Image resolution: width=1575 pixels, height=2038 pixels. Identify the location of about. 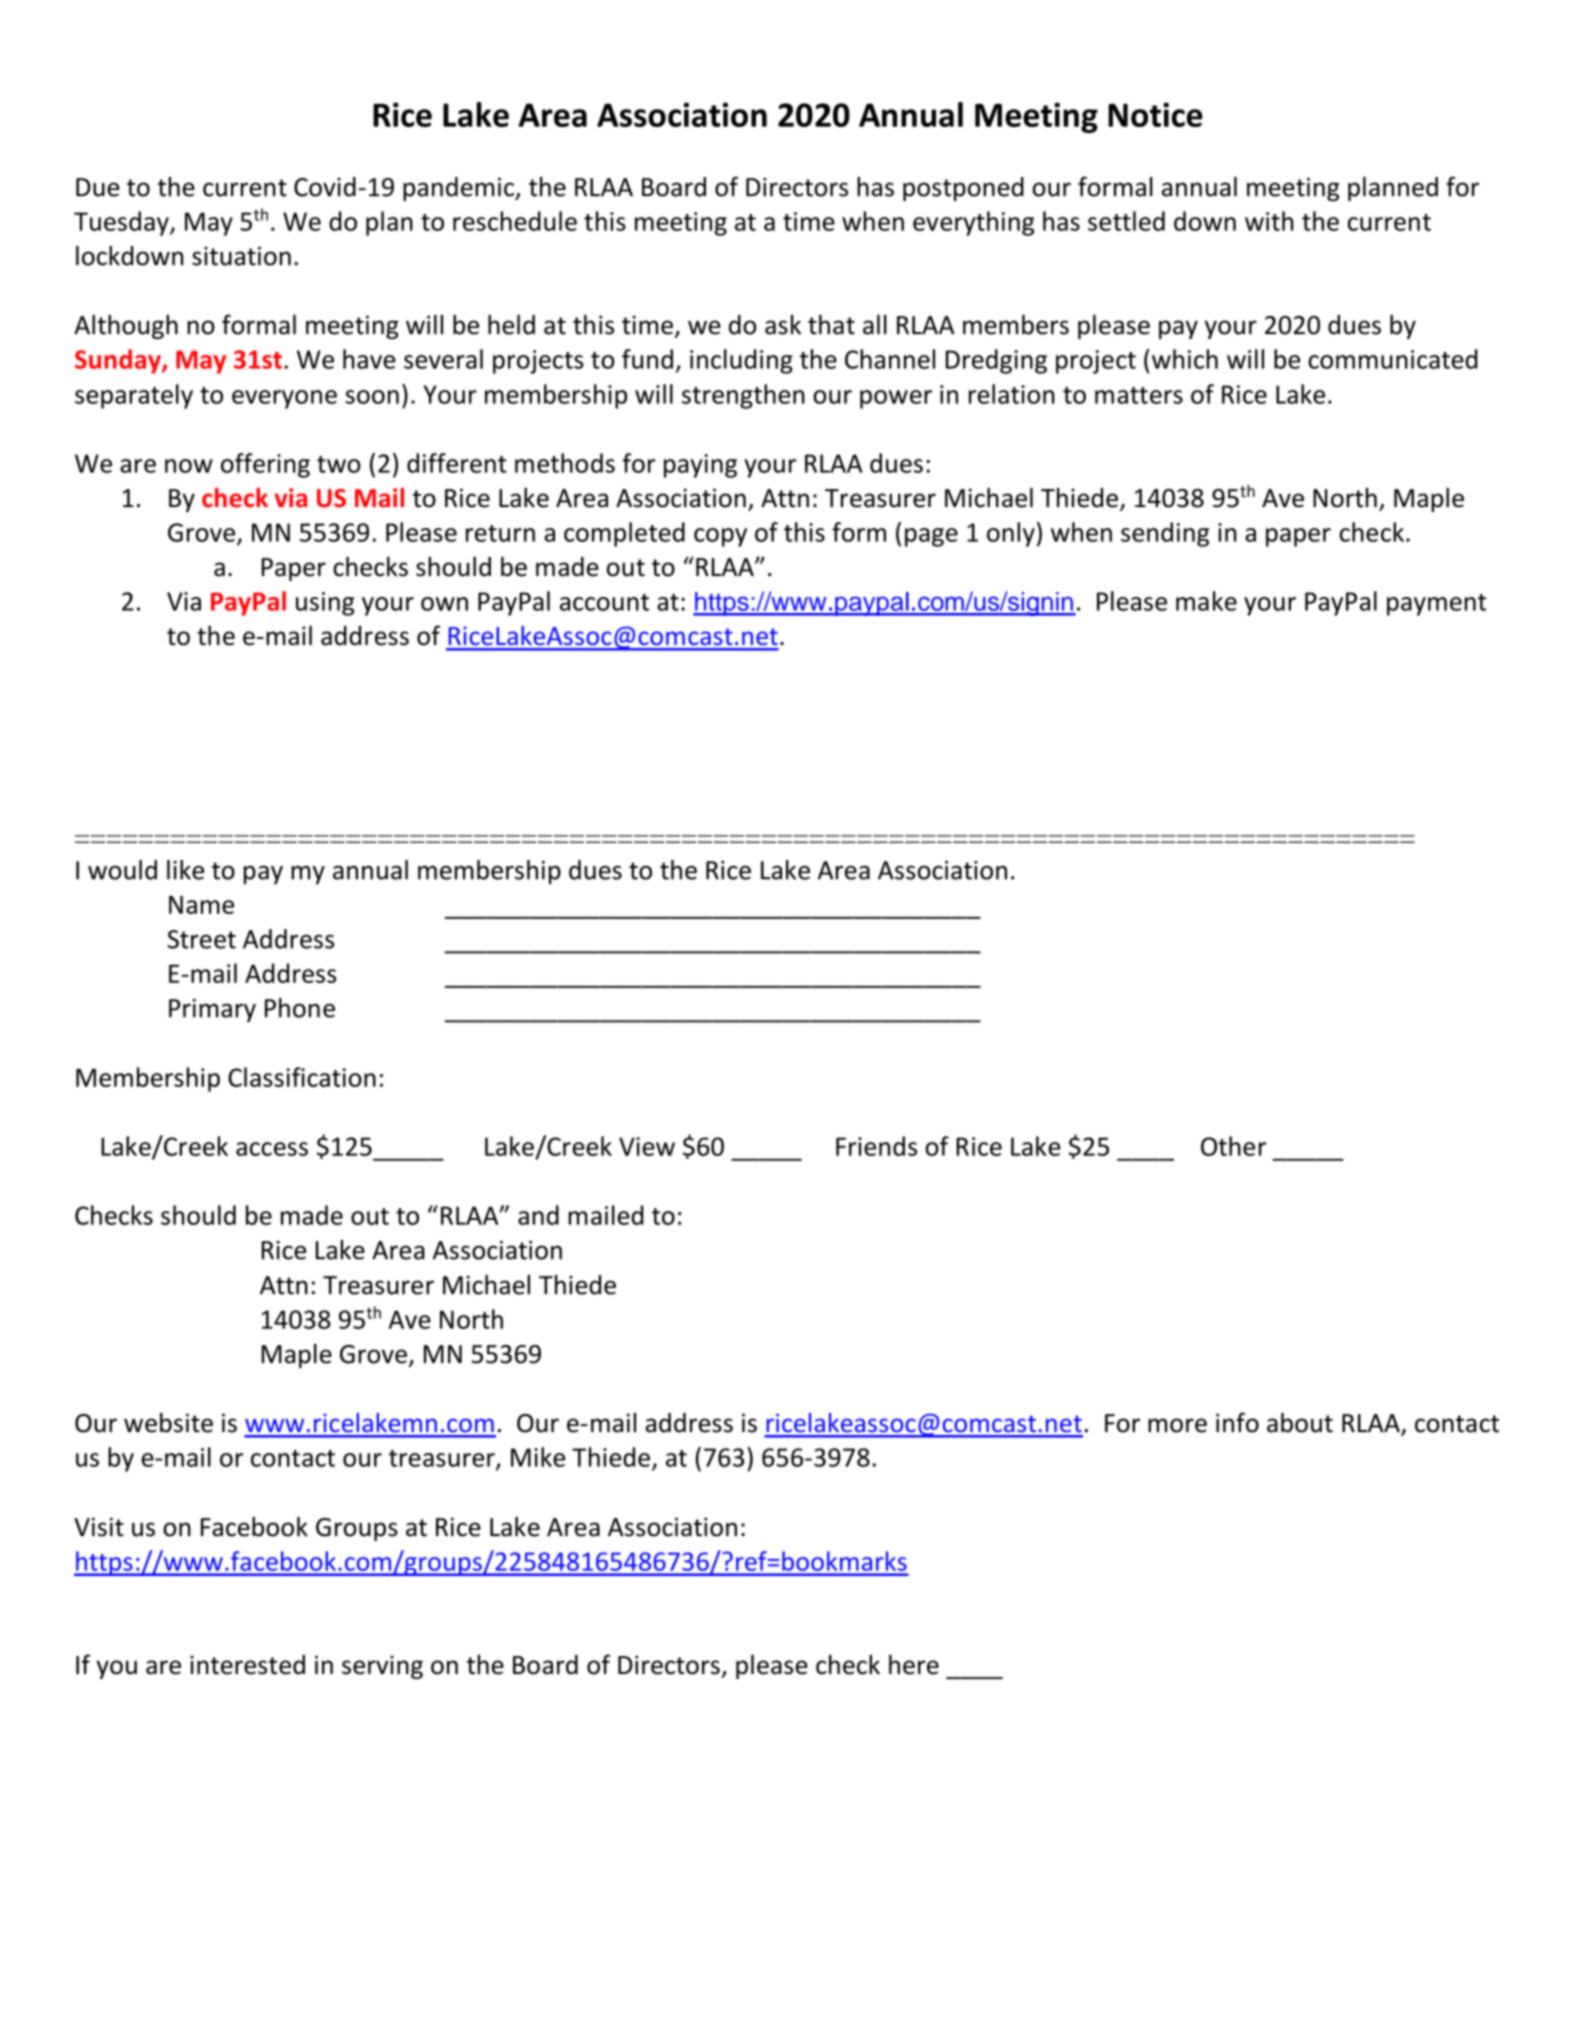
(1300, 1423).
